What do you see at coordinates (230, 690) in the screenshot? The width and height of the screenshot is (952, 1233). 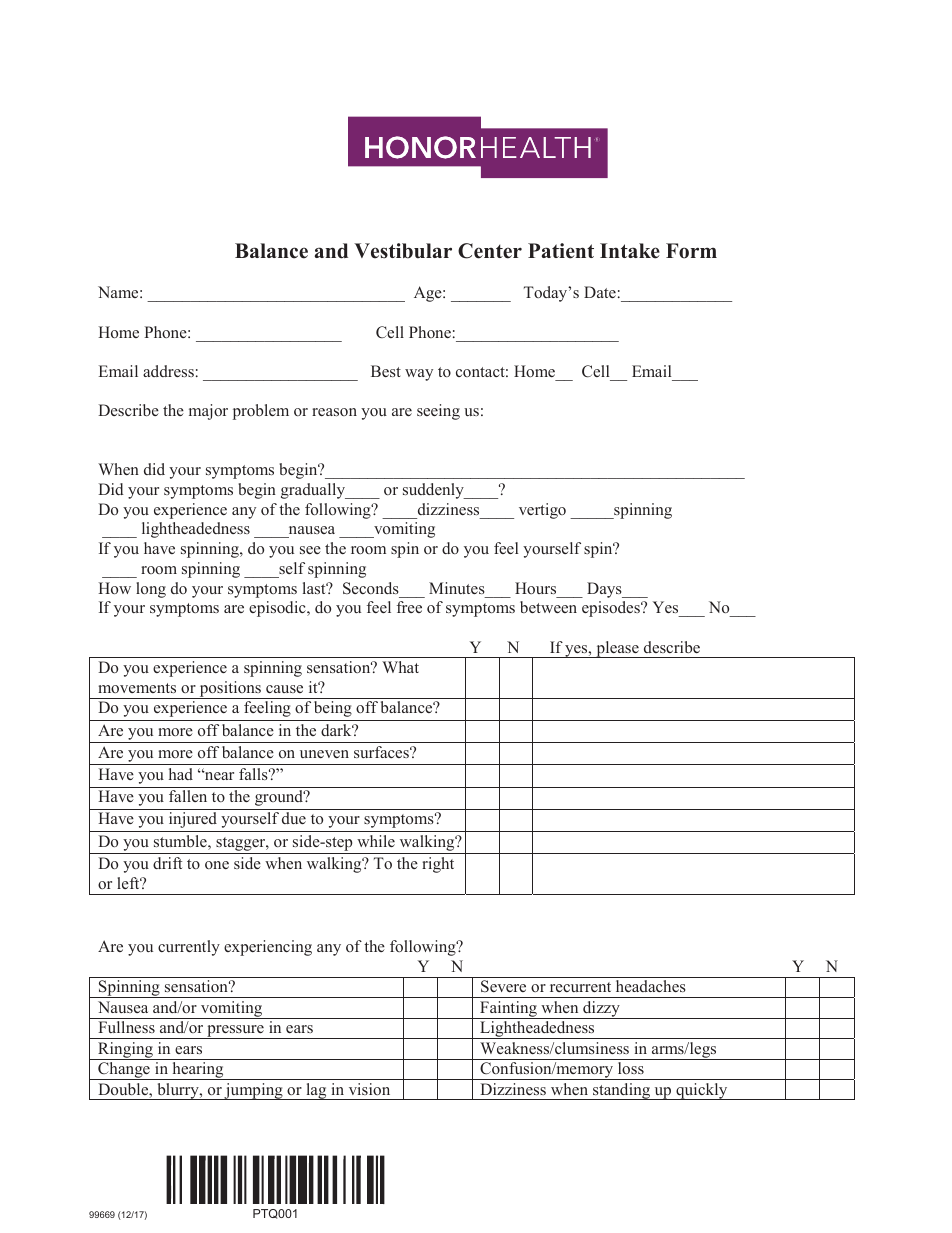 I see `positions` at bounding box center [230, 690].
